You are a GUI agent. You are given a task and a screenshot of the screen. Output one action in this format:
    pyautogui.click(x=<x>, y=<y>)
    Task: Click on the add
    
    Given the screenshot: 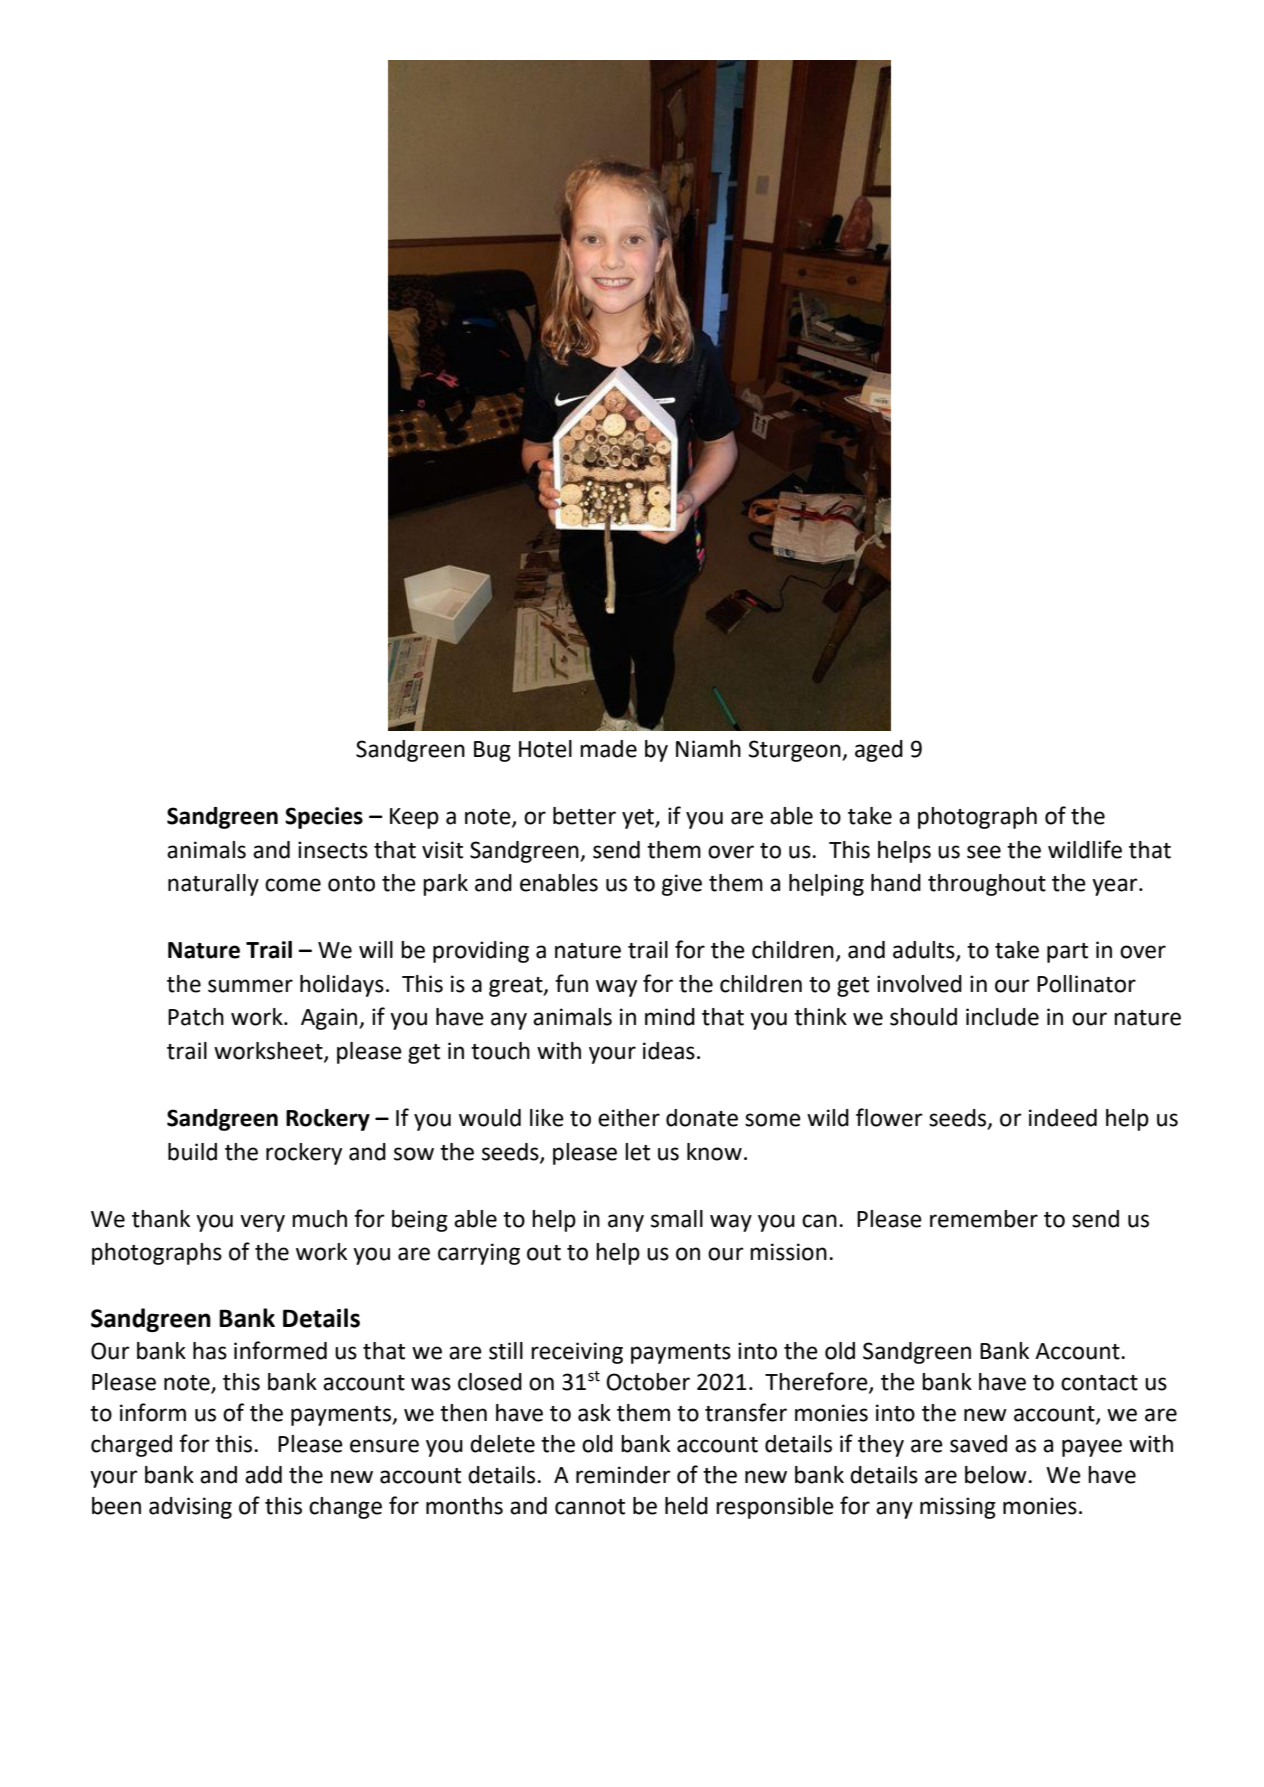 What is the action you would take?
    pyautogui.click(x=263, y=1475)
